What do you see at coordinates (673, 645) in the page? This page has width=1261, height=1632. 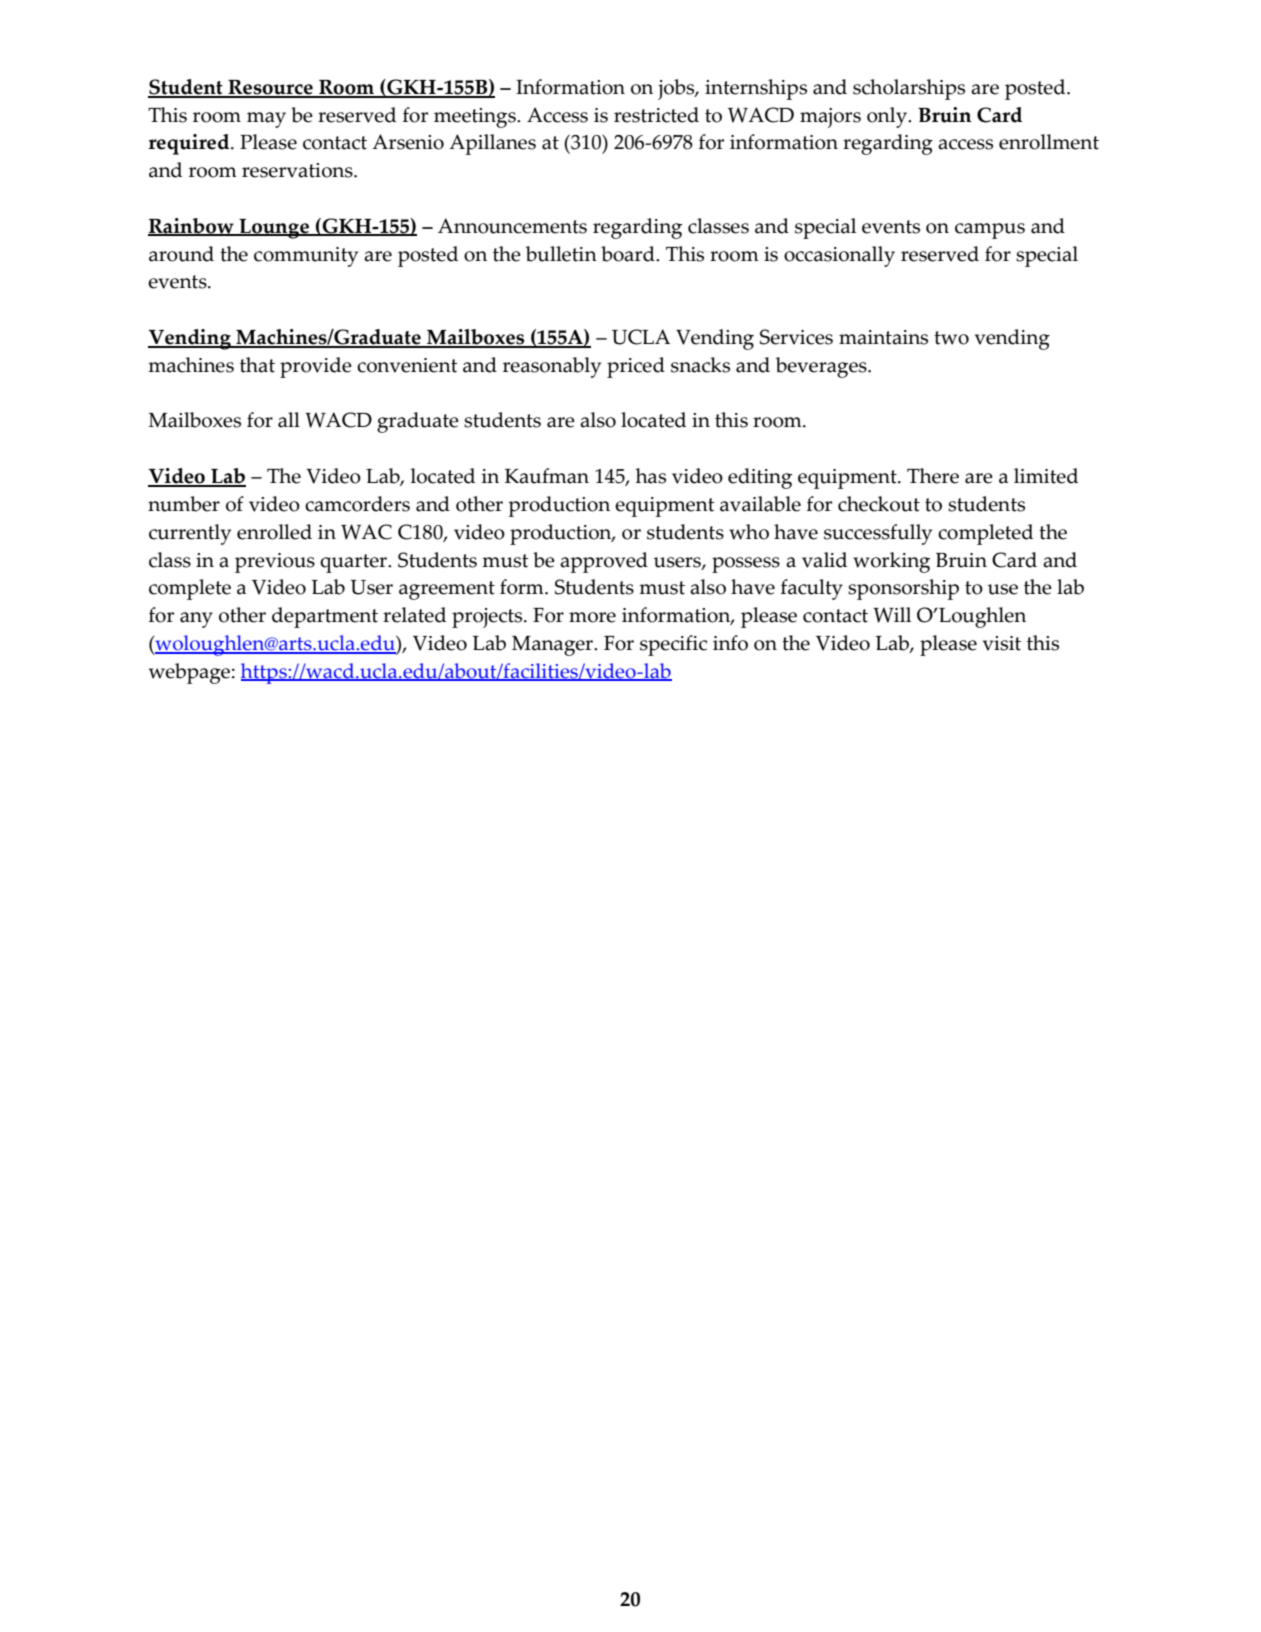 I see `specific` at bounding box center [673, 645].
